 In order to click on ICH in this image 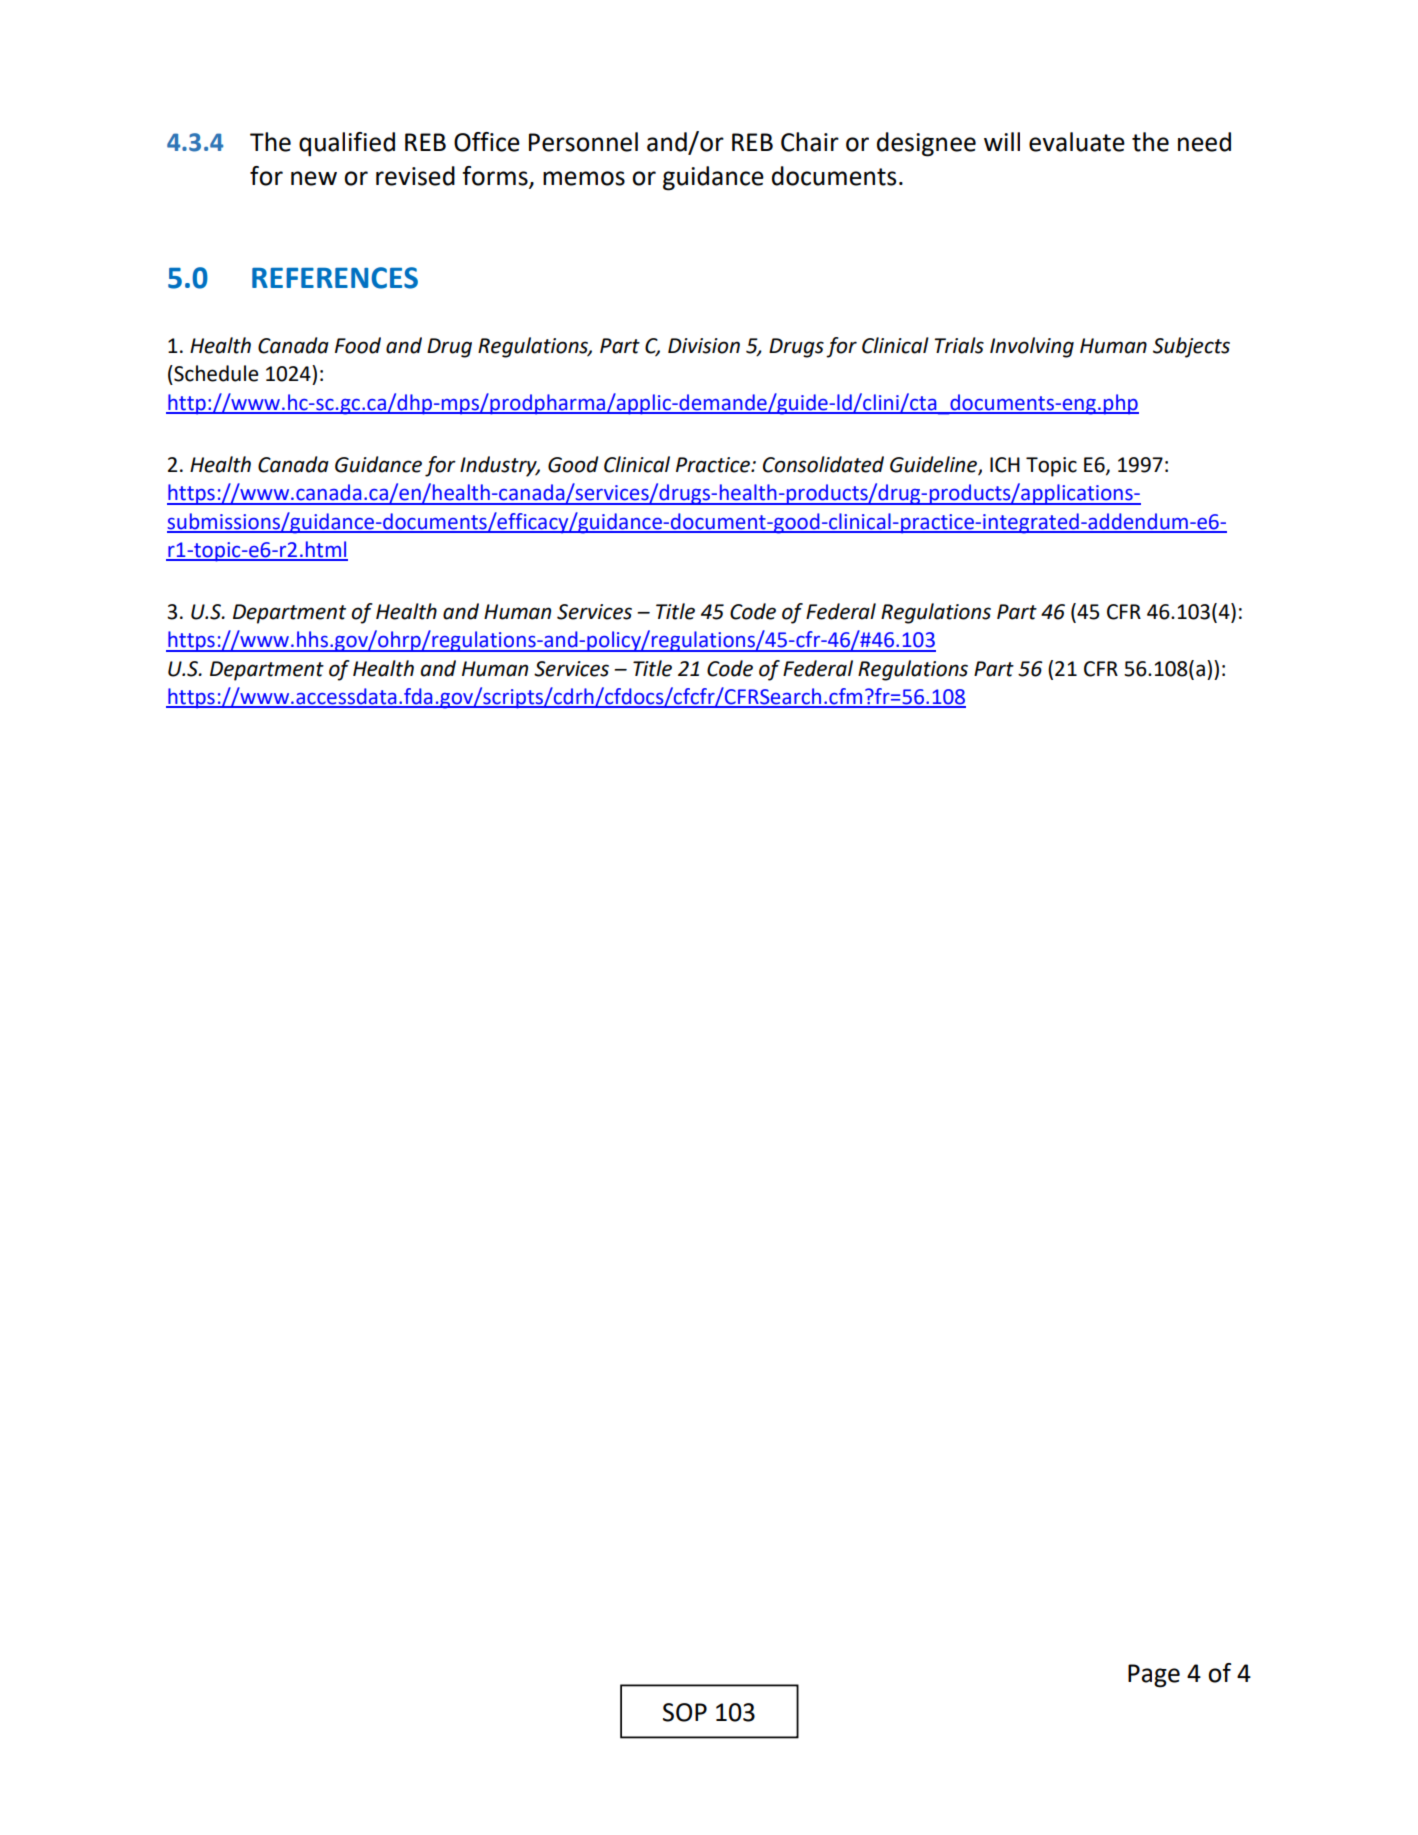, I will do `click(1005, 465)`.
